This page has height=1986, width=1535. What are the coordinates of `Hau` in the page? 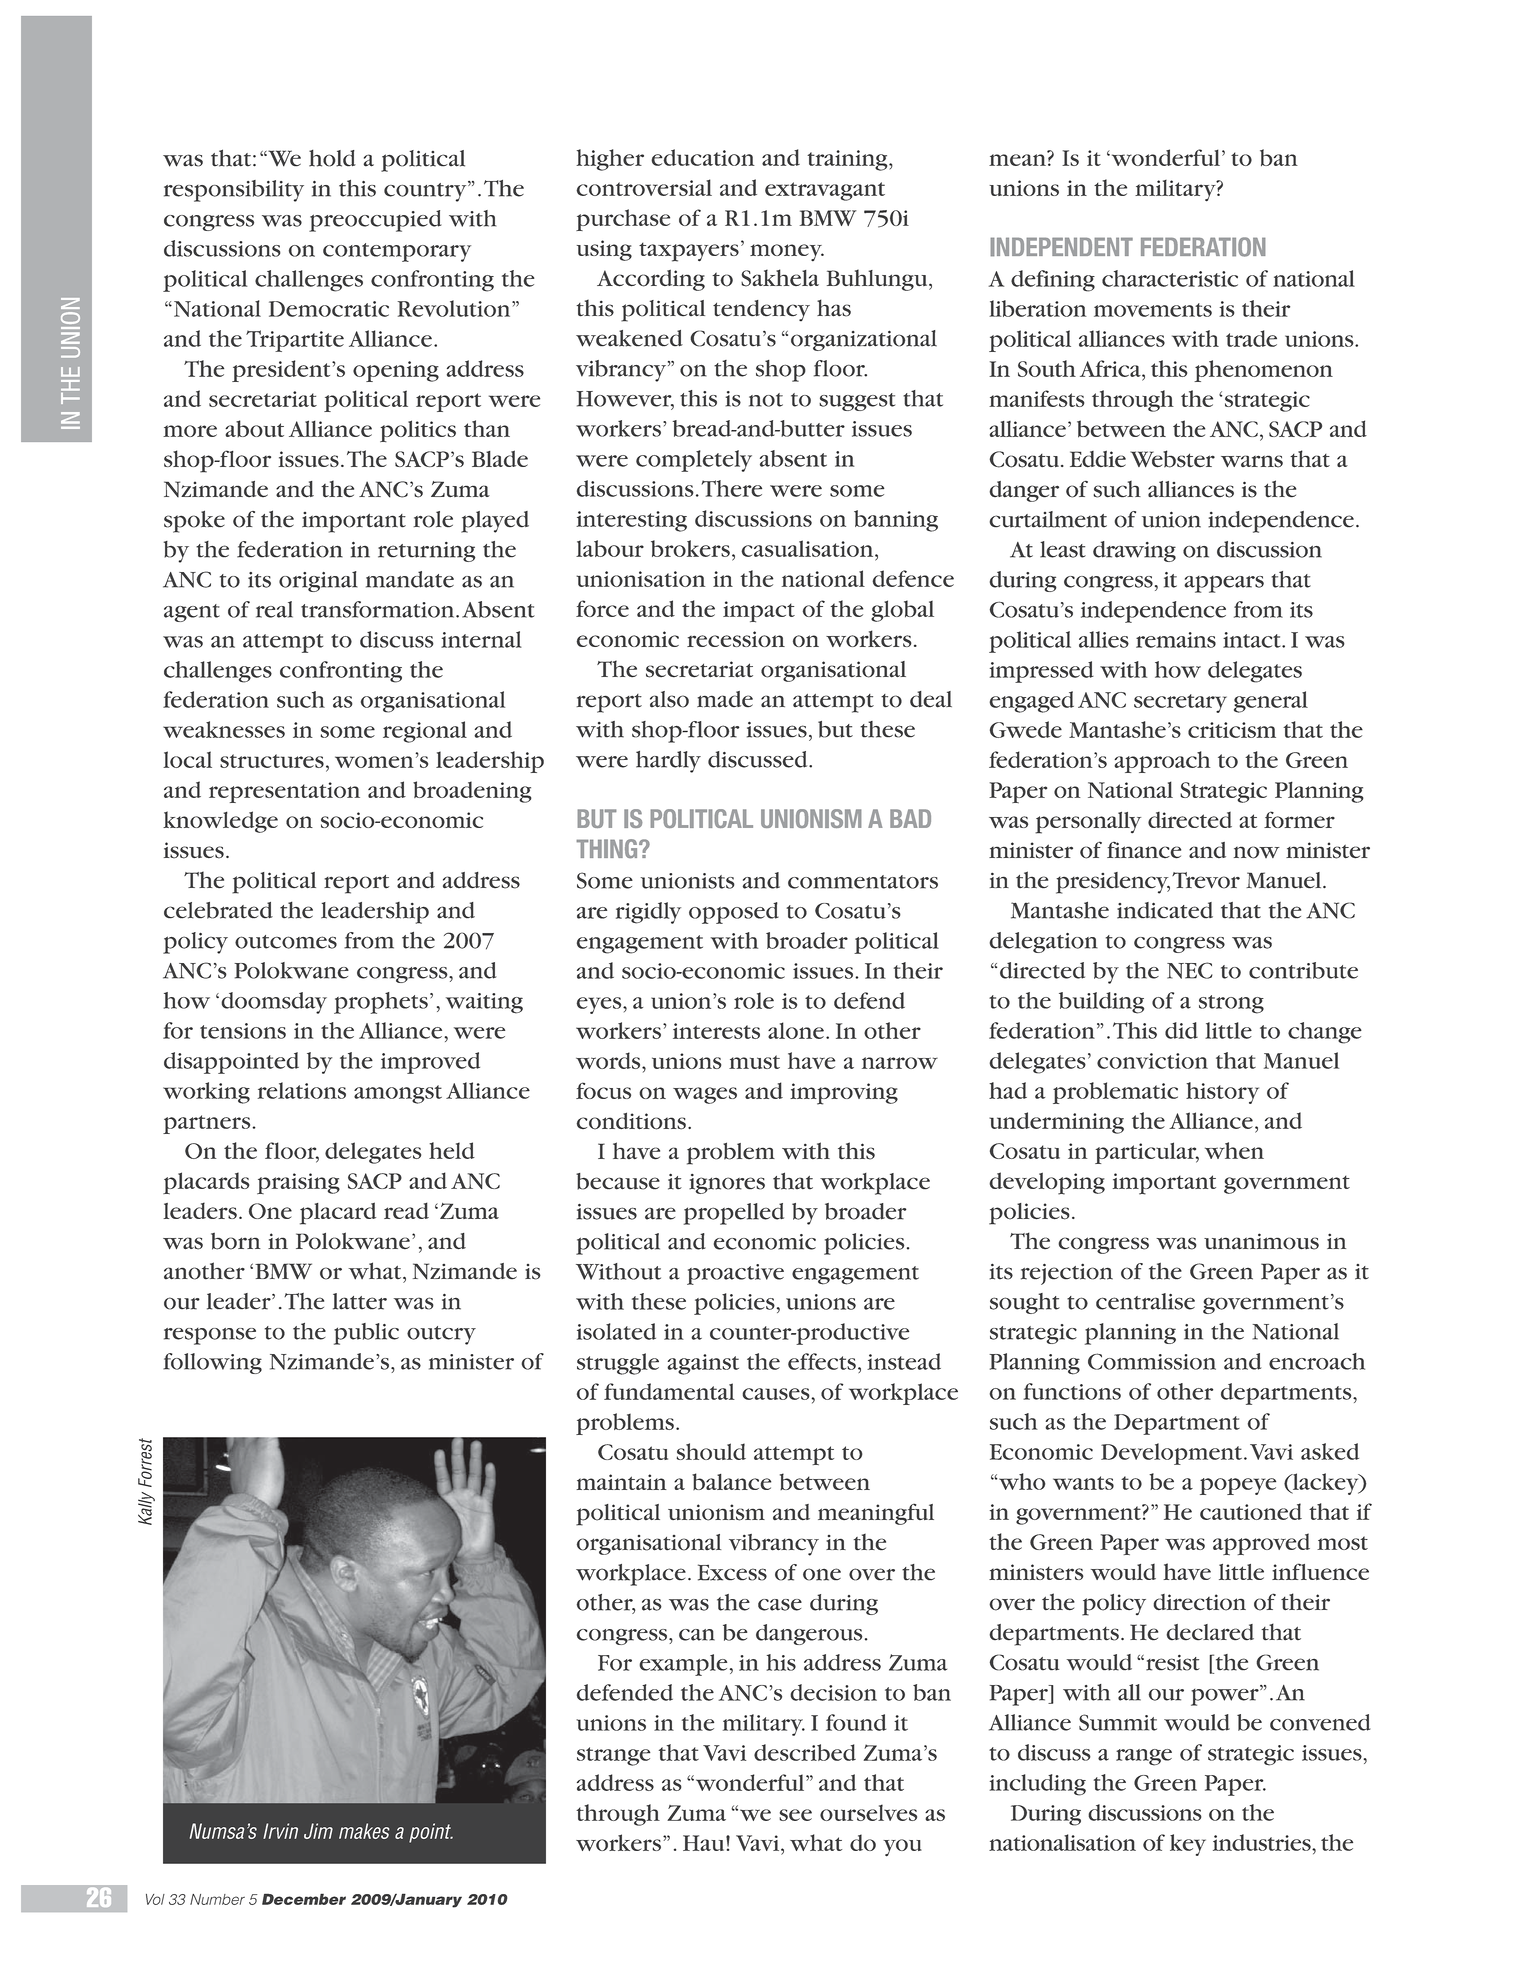 It's located at (705, 1843).
